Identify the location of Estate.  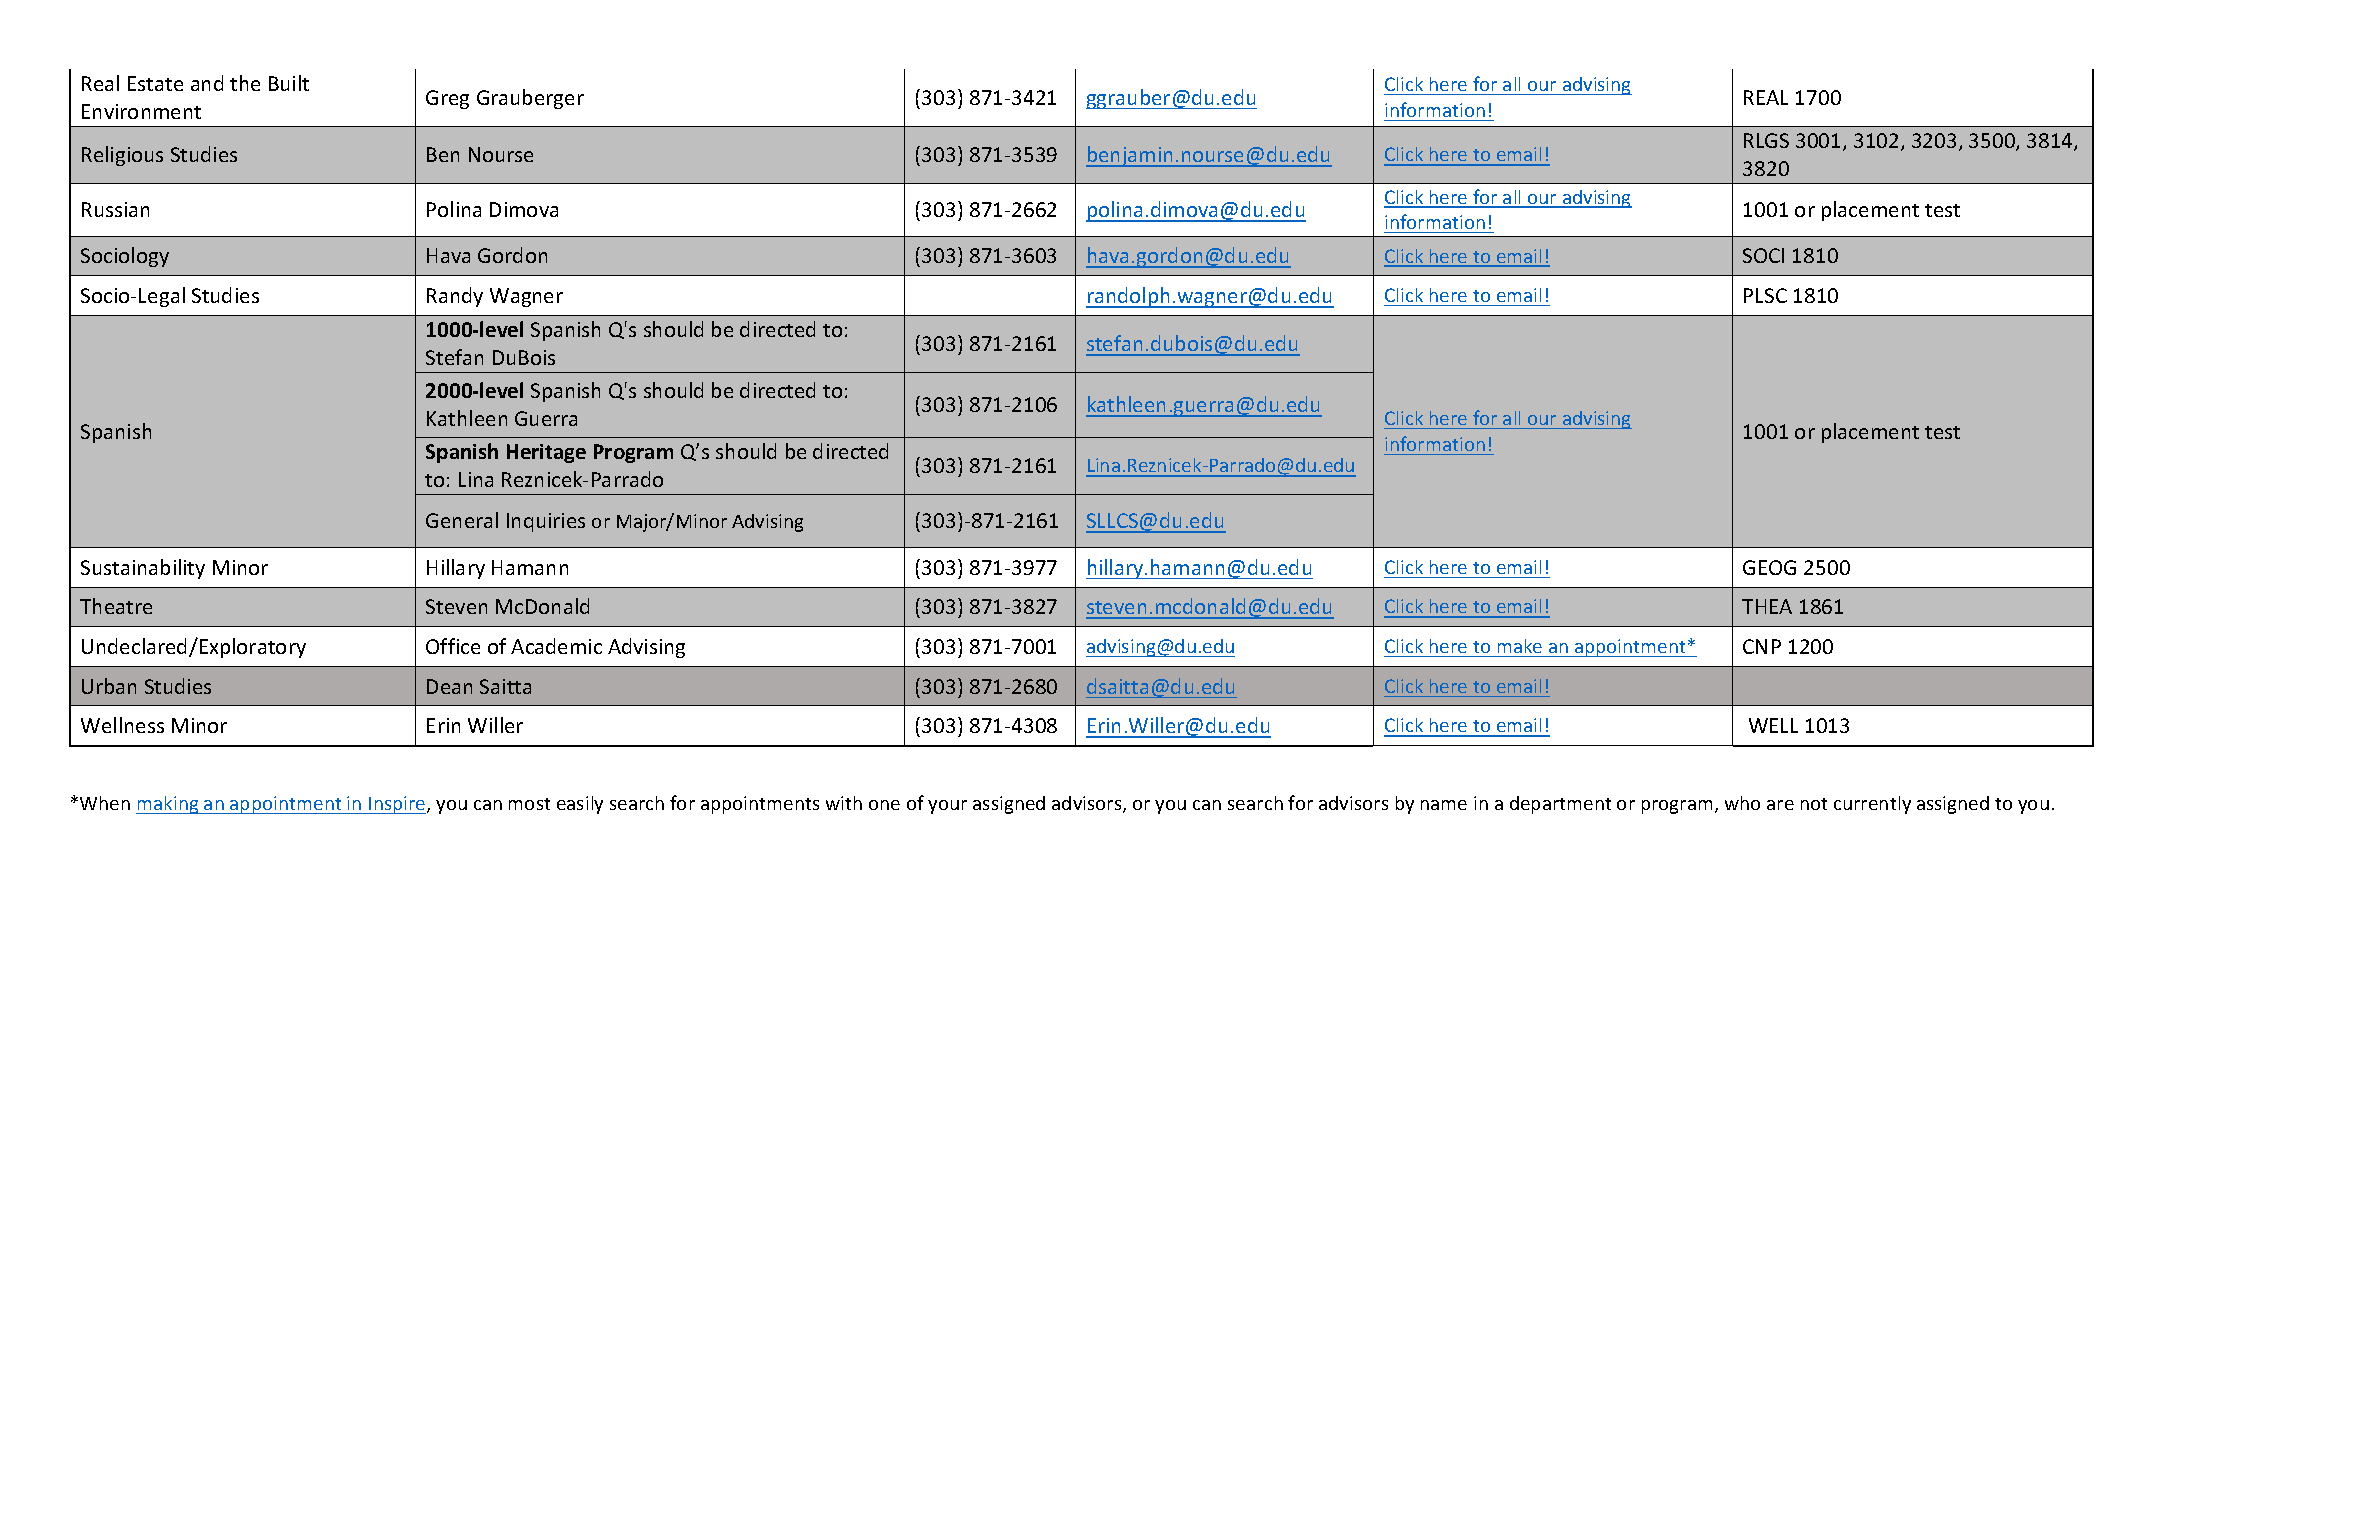
(155, 83).
